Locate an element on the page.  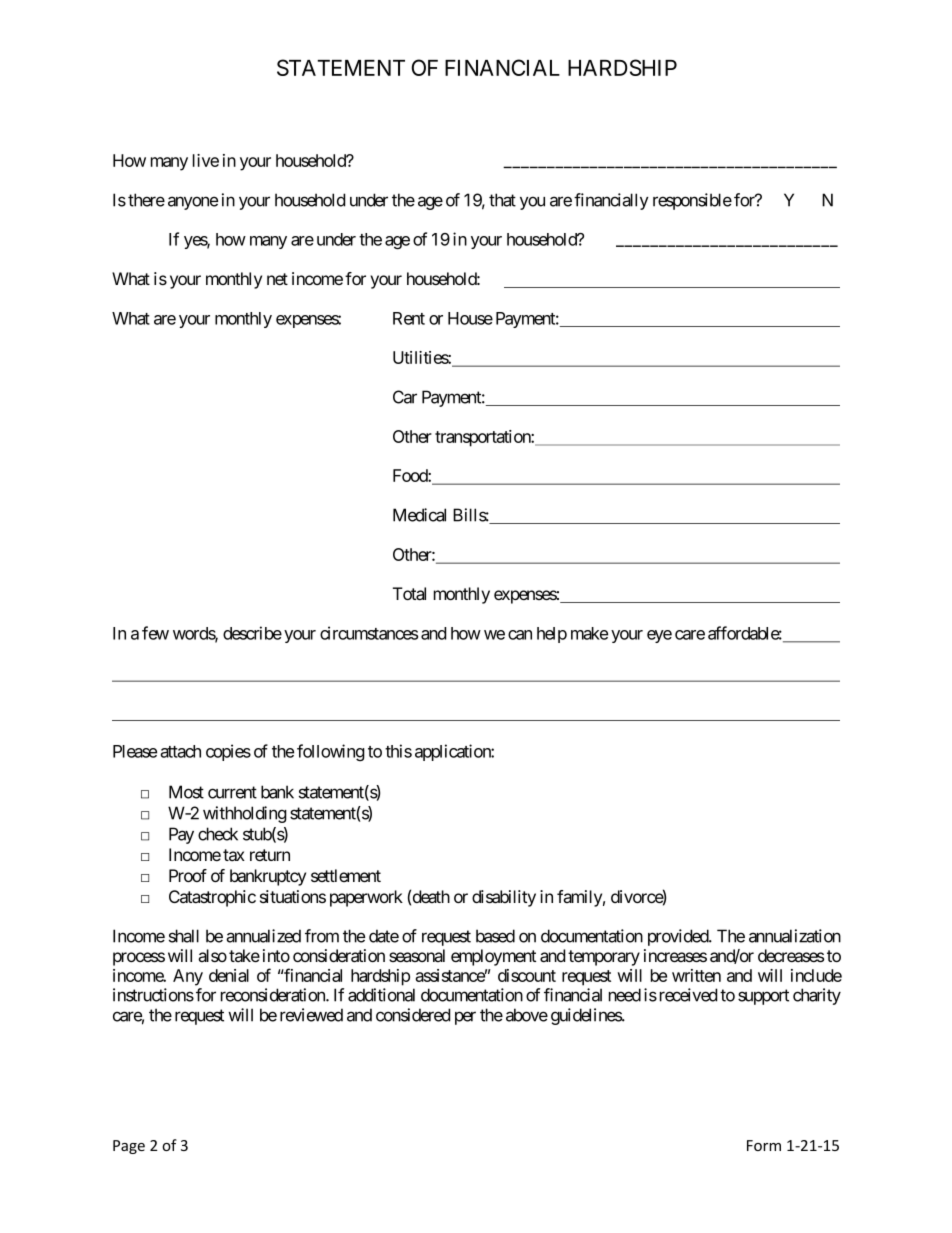
disability is located at coordinates (504, 898).
